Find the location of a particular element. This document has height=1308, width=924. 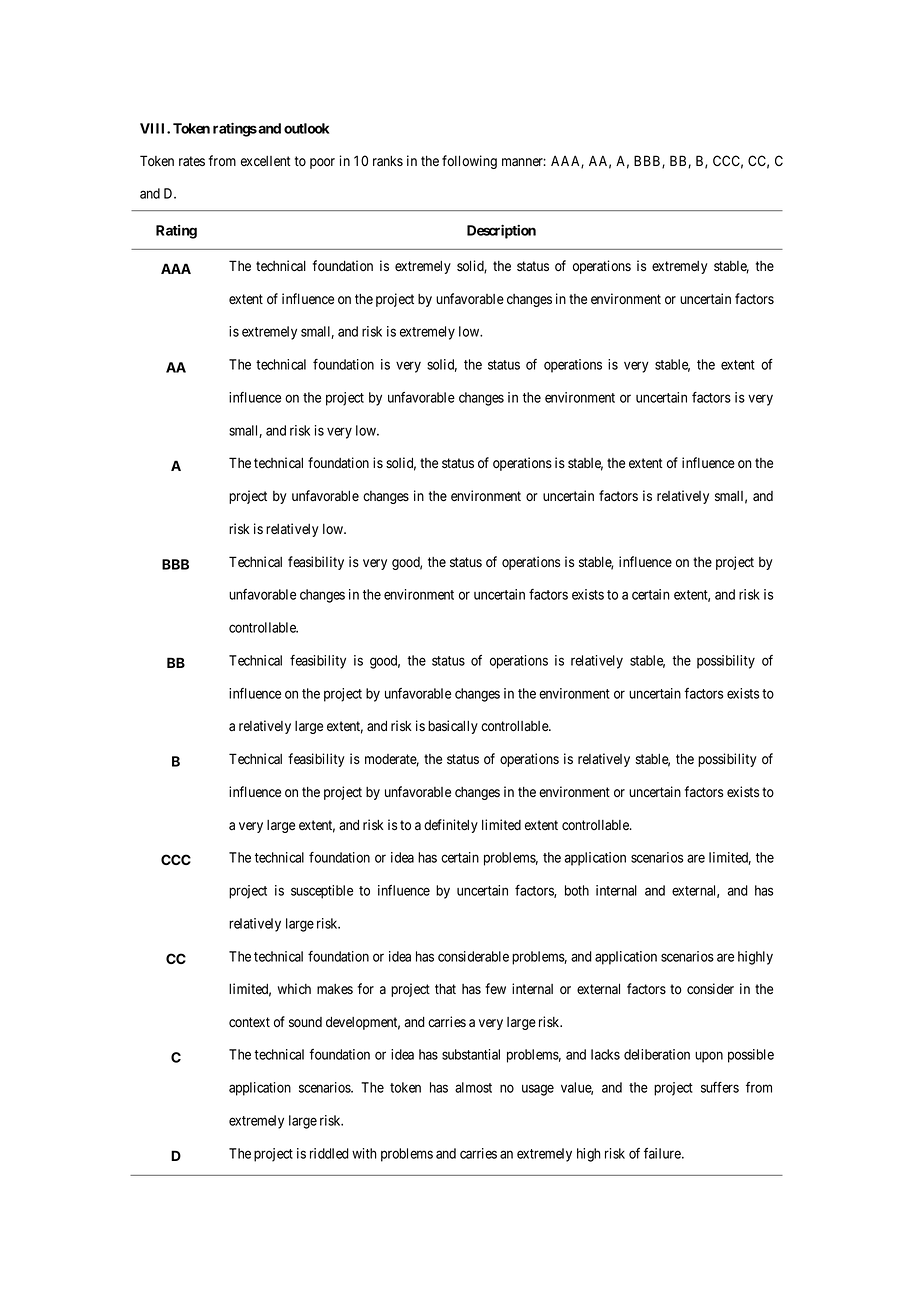

excellent is located at coordinates (266, 161).
